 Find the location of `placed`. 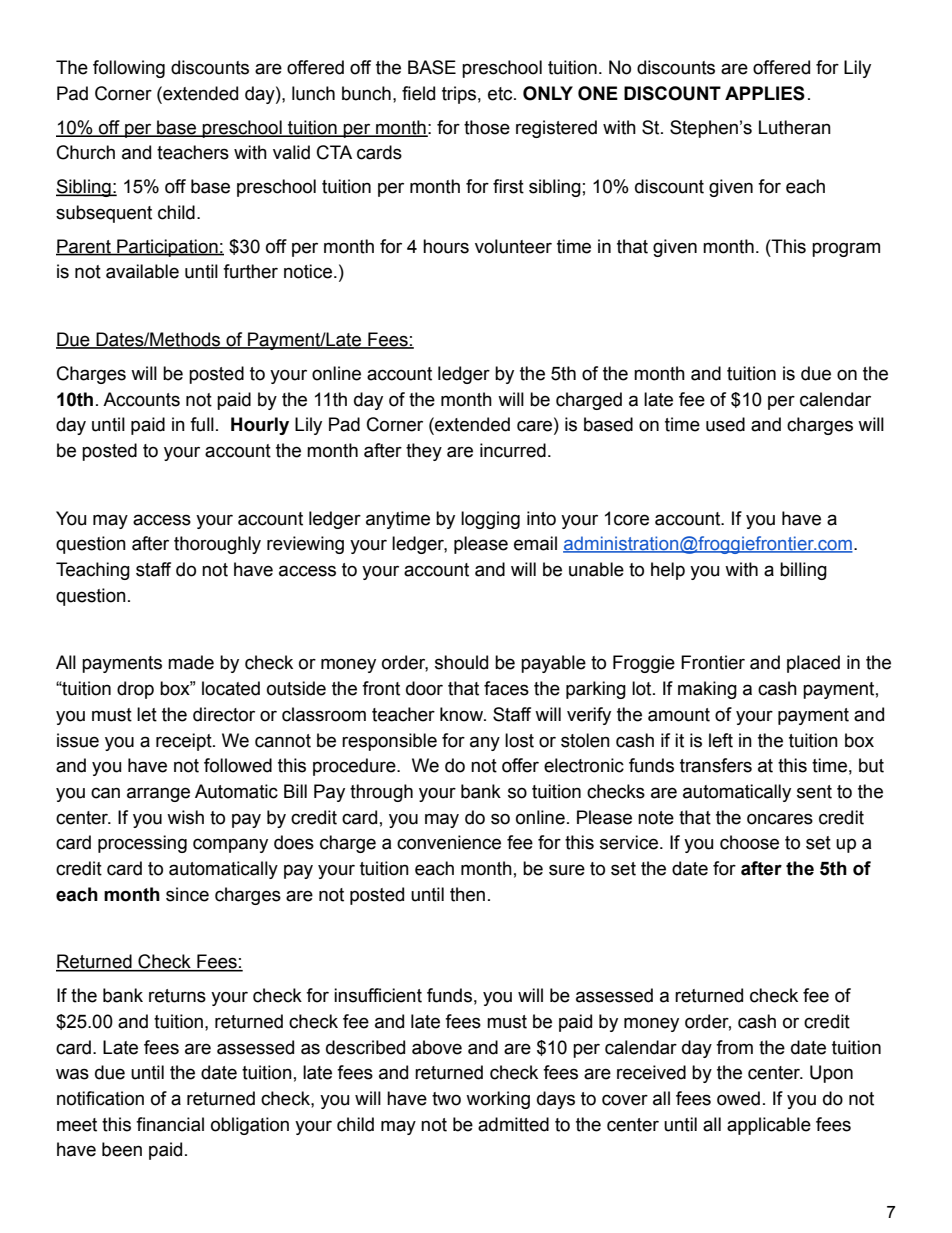

placed is located at coordinates (813, 664).
